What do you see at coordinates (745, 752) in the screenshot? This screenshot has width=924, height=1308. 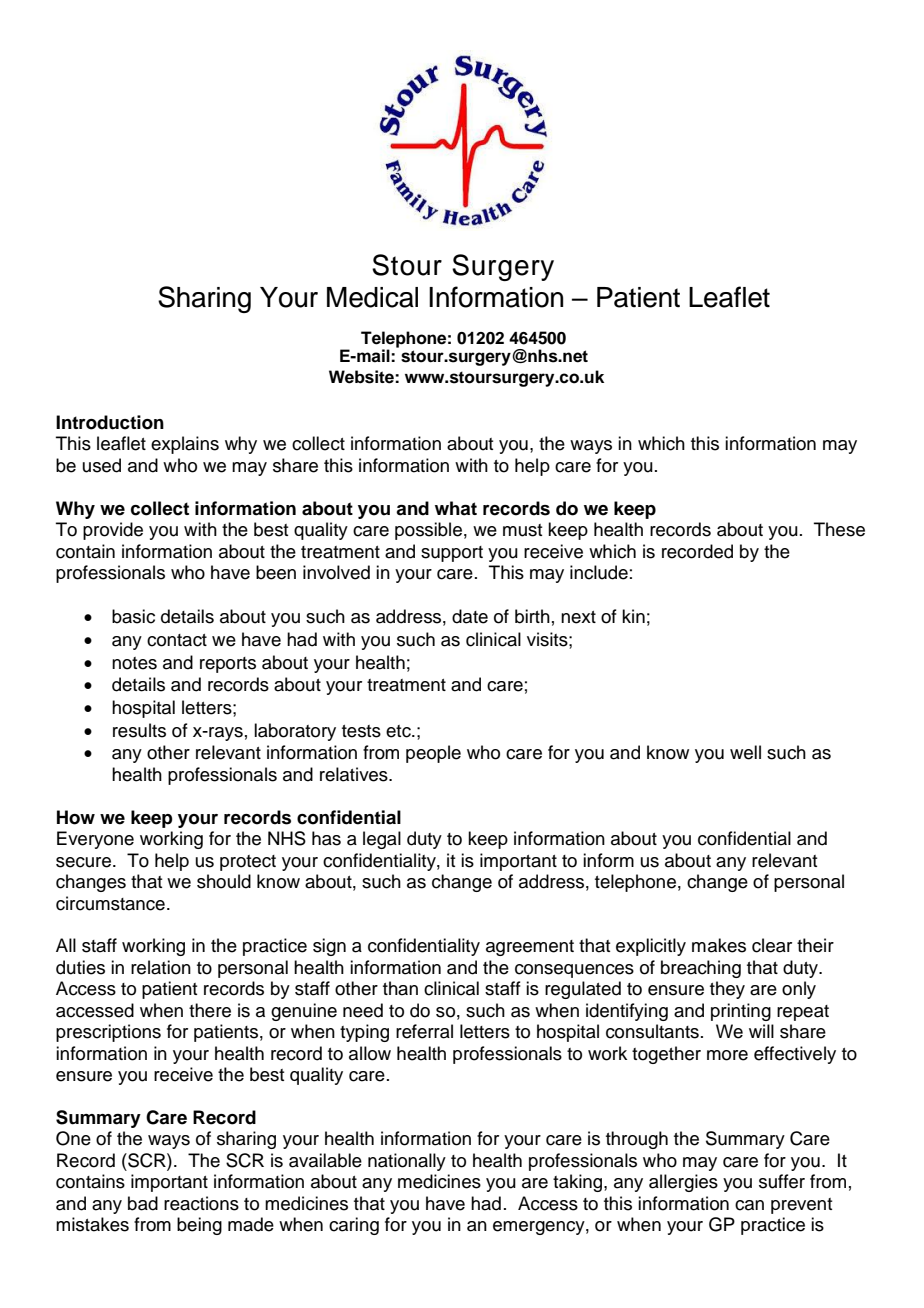 I see `well` at bounding box center [745, 752].
